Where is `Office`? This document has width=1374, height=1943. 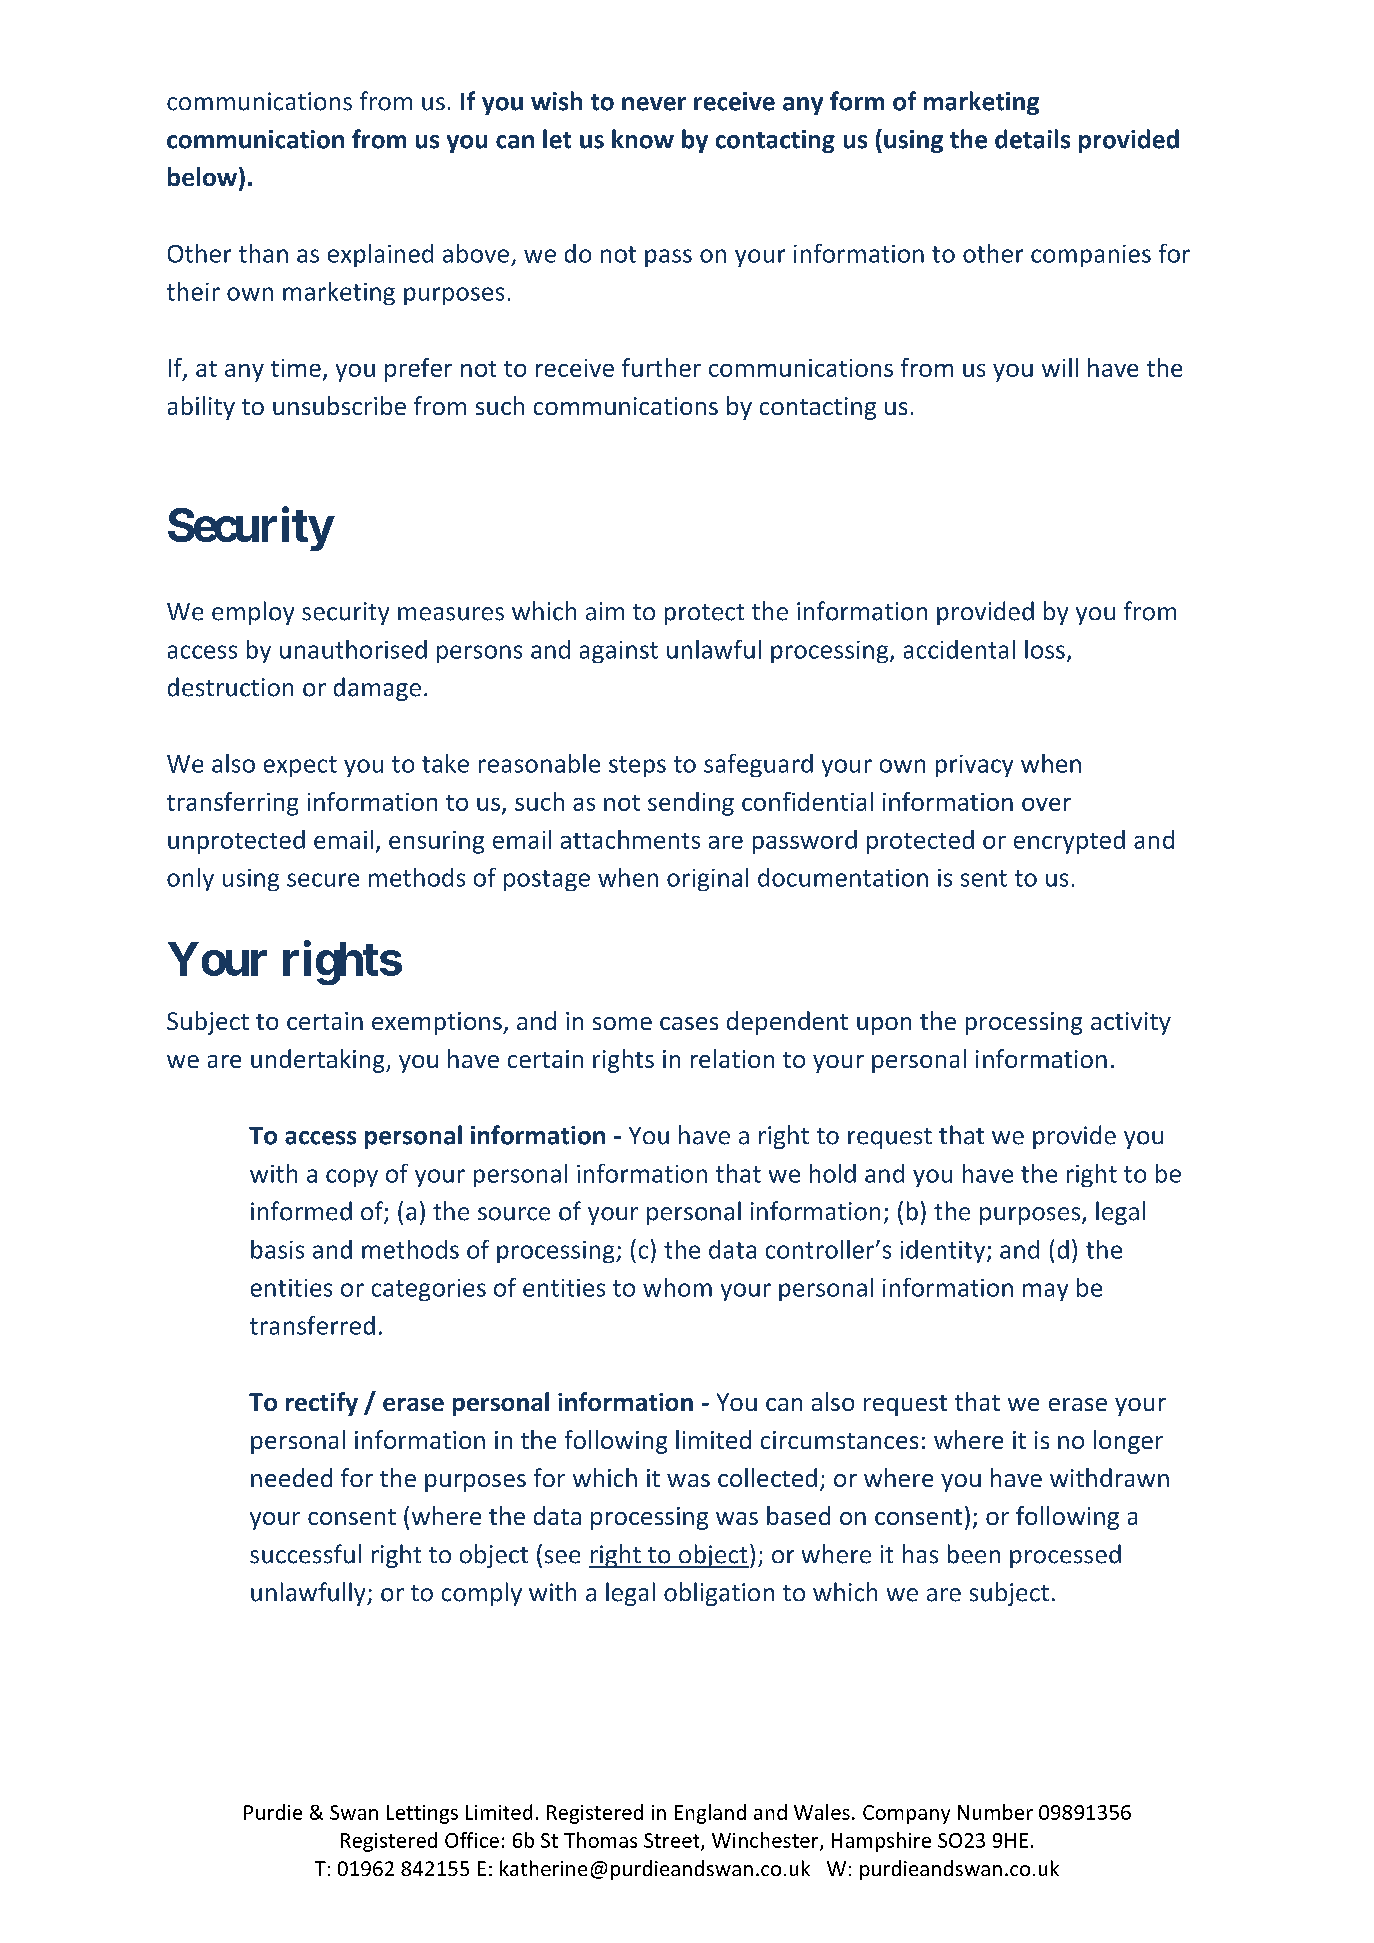
Office is located at coordinates (472, 1840).
